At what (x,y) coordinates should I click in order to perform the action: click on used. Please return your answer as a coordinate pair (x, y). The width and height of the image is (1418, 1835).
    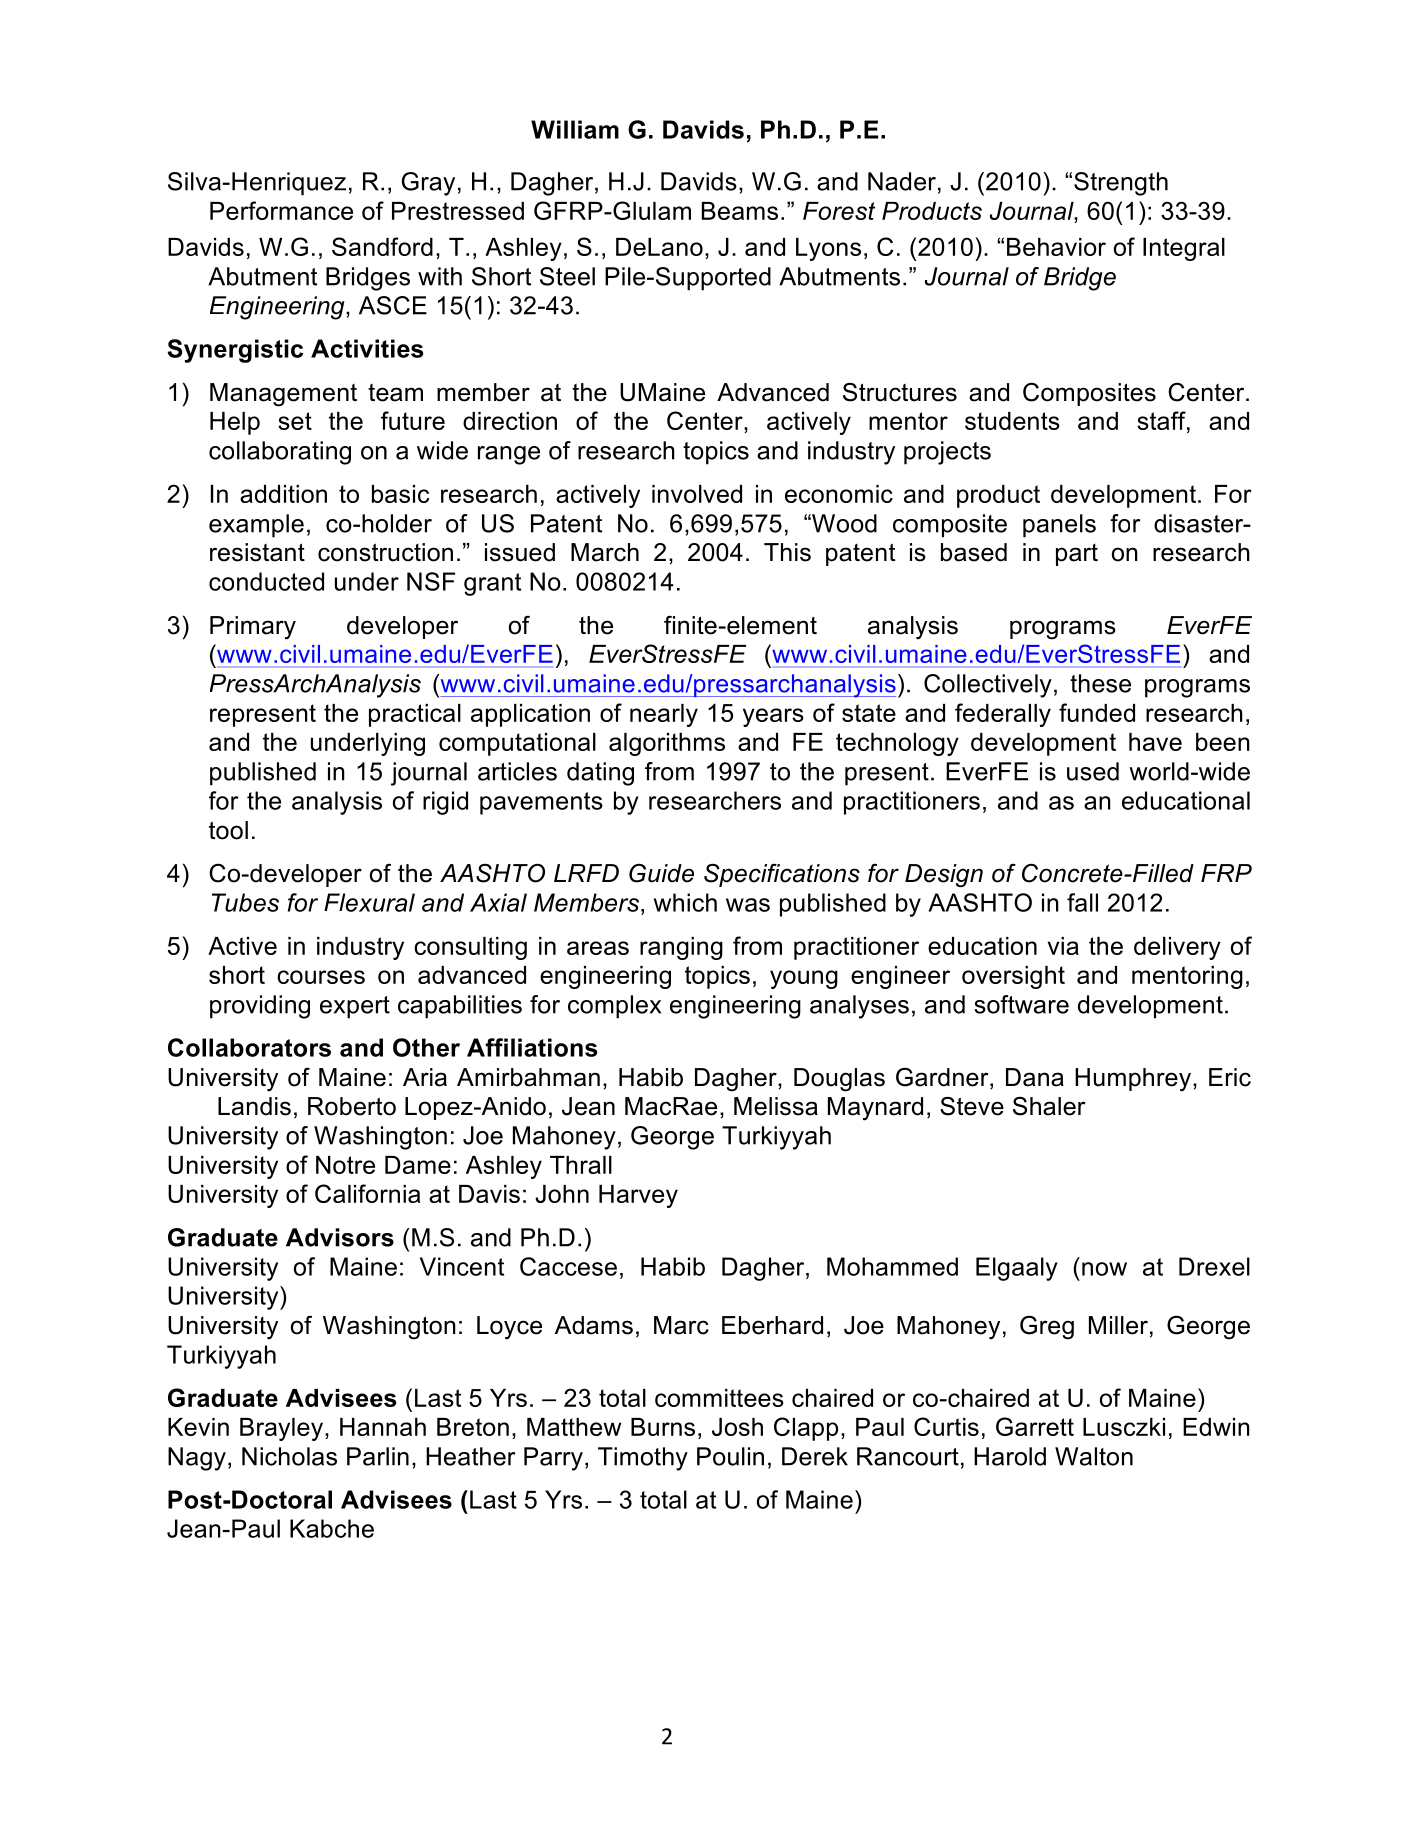
    Looking at the image, I should click on (1093, 771).
